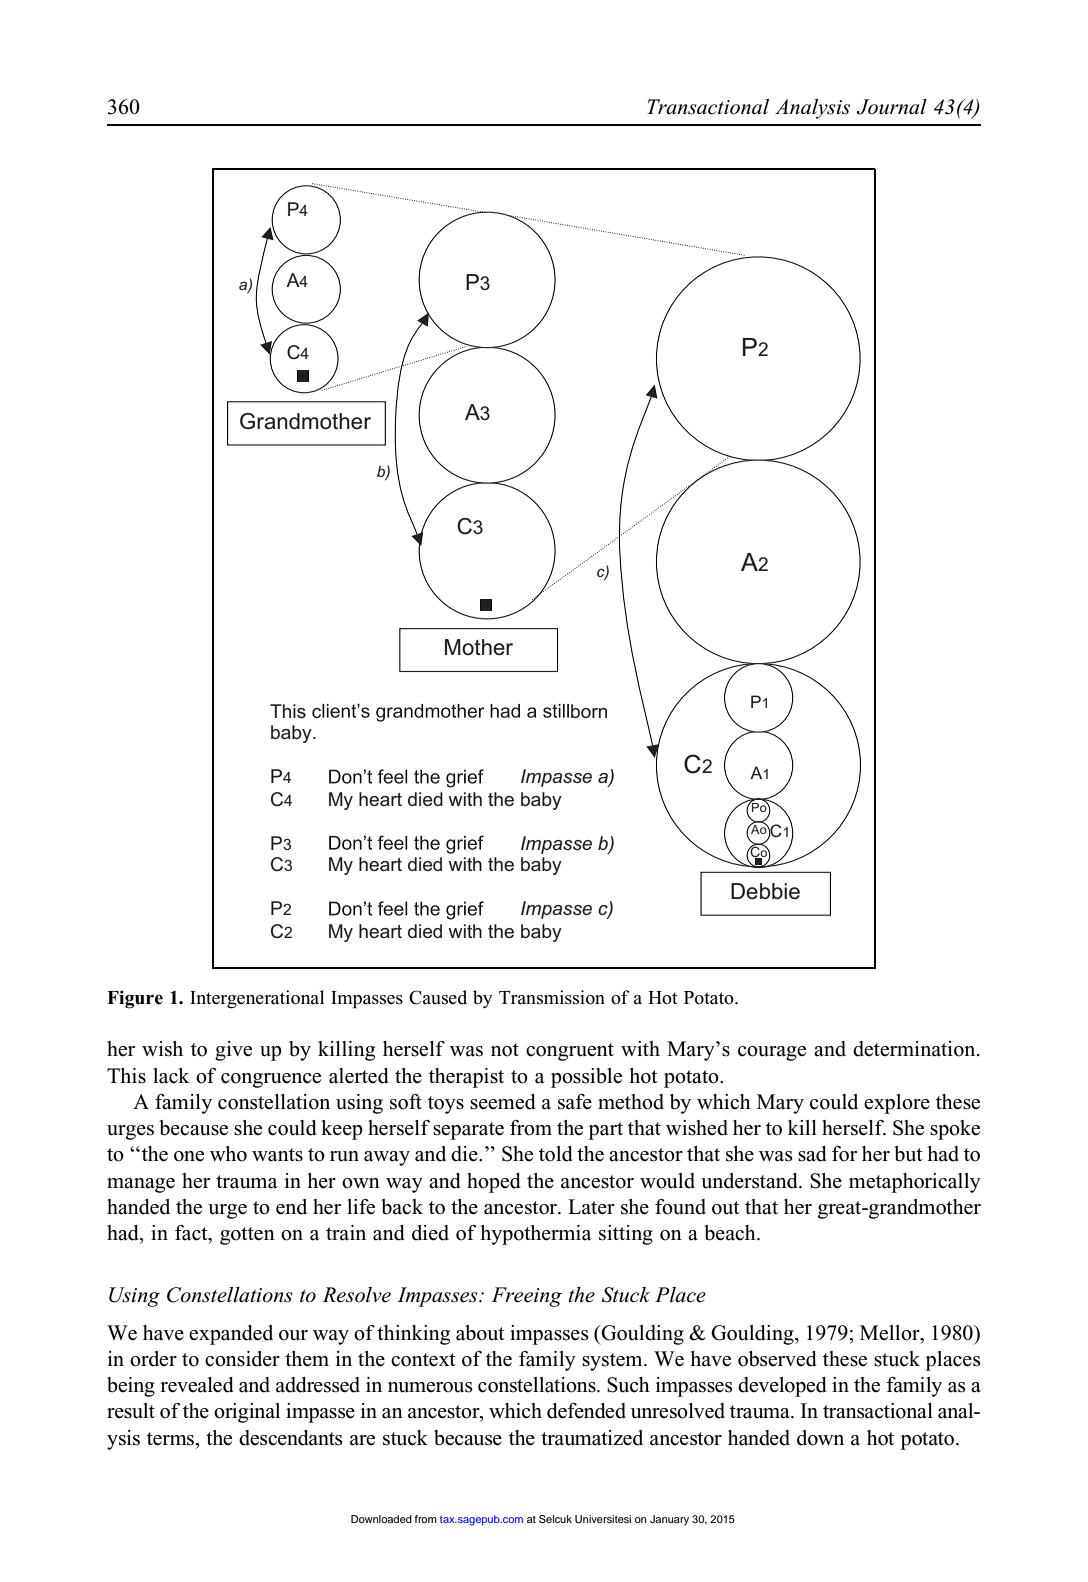 Image resolution: width=1088 pixels, height=1582 pixels. I want to click on congruent, so click(570, 1052).
